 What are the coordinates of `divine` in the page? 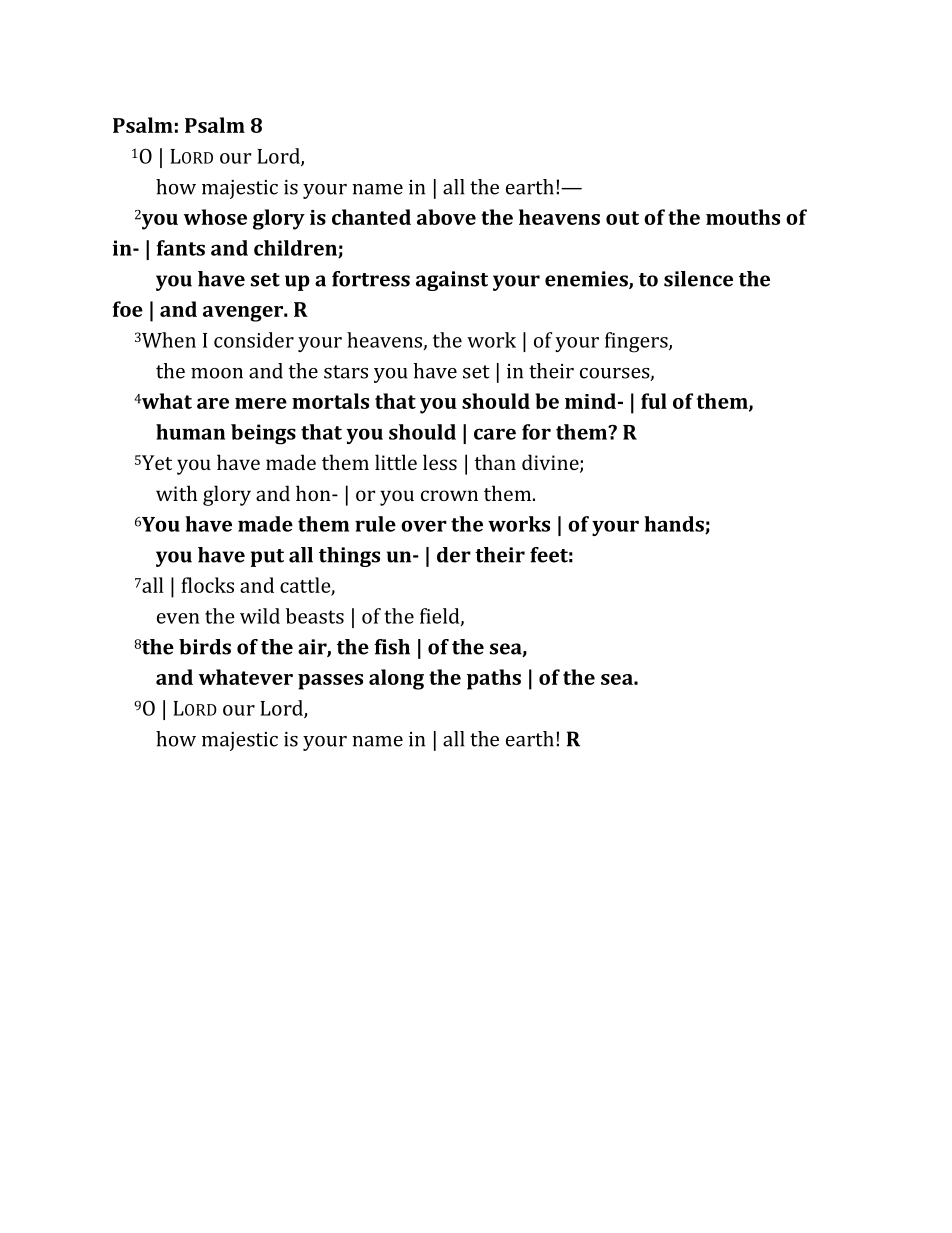 It's located at (551, 463).
